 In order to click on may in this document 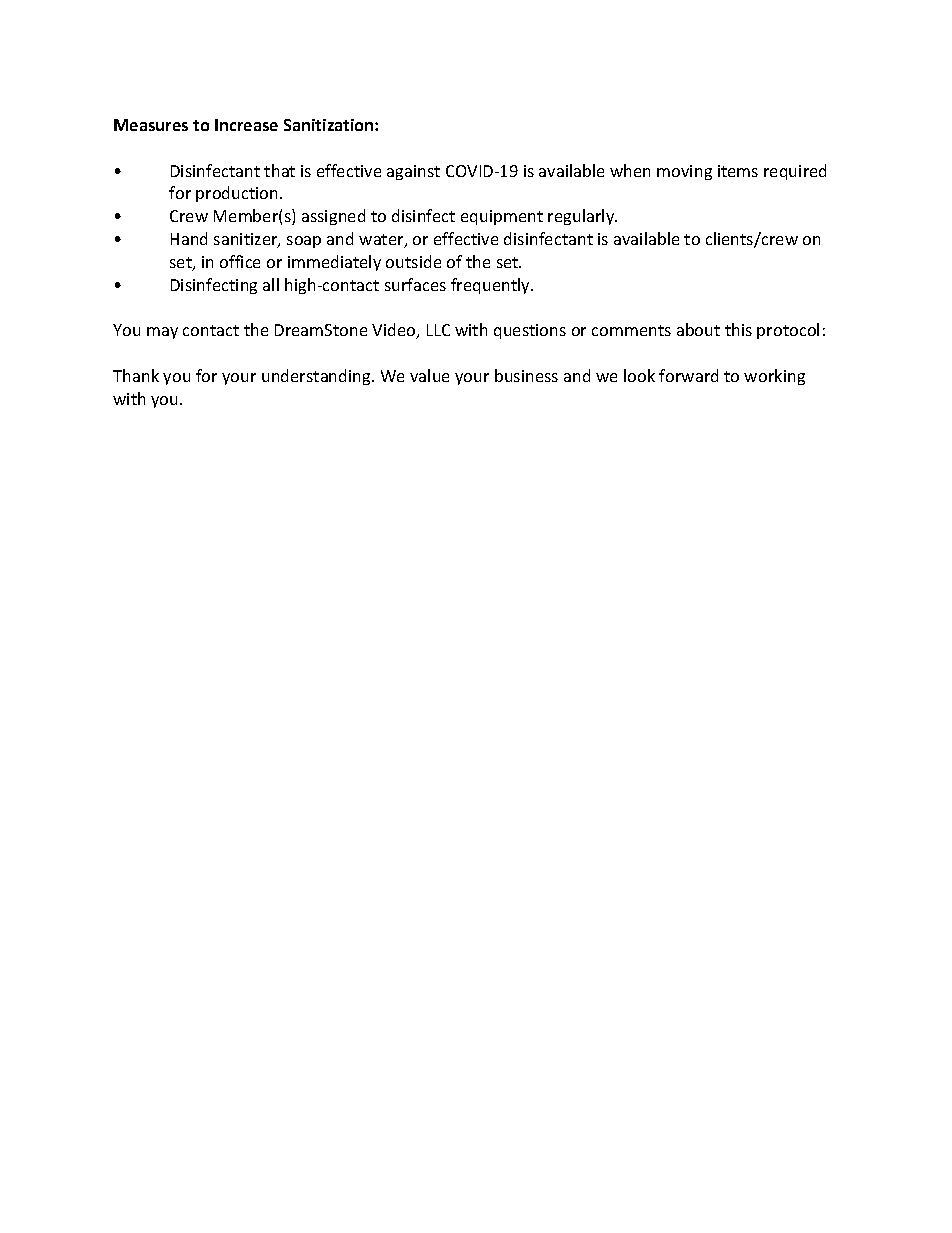, I will do `click(162, 333)`.
